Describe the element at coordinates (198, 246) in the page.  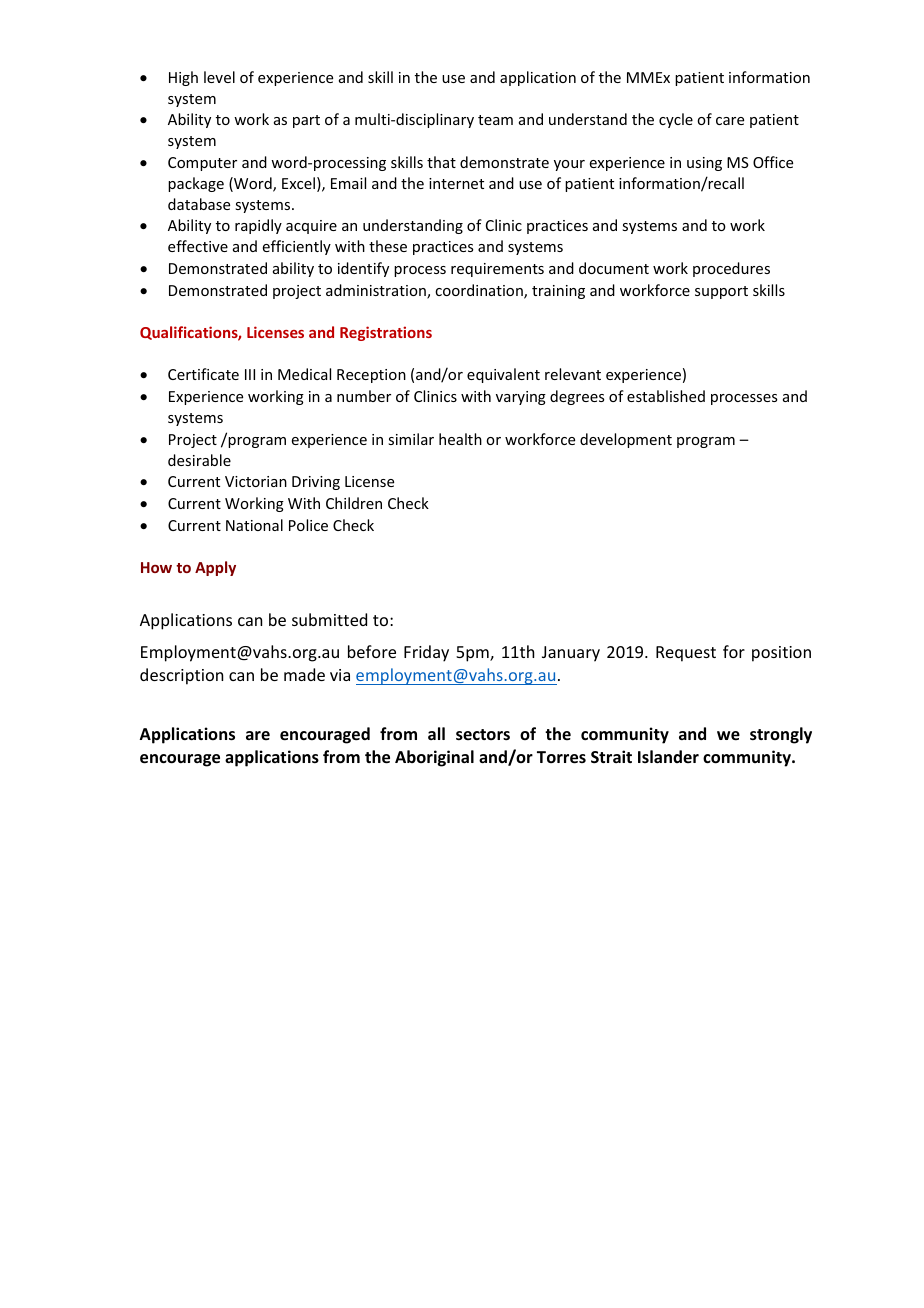
I see `effective` at that location.
